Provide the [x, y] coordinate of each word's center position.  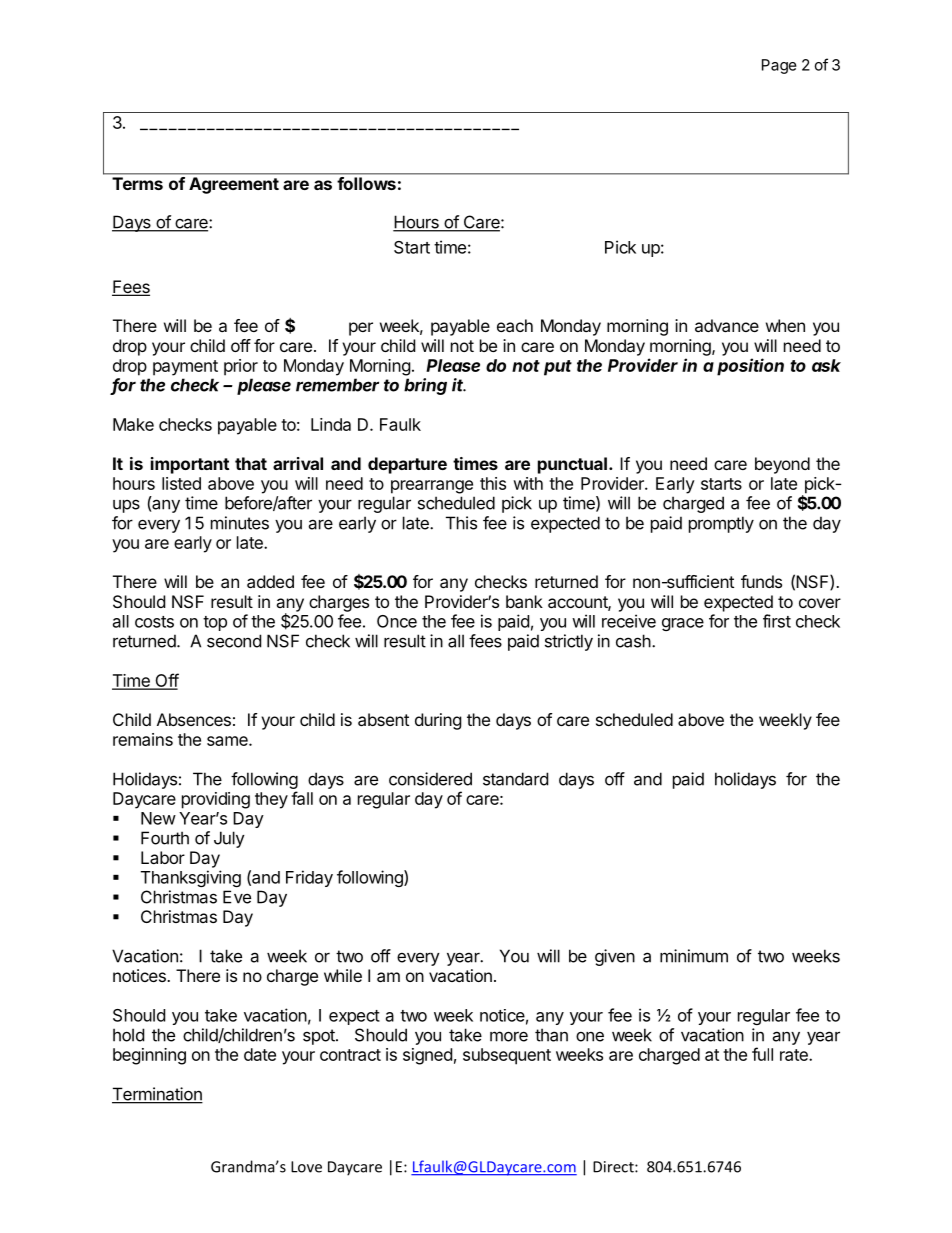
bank [524, 601]
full [762, 1054]
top [215, 623]
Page [779, 66]
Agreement [234, 185]
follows [366, 183]
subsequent [507, 1056]
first [777, 621]
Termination [157, 1095]
